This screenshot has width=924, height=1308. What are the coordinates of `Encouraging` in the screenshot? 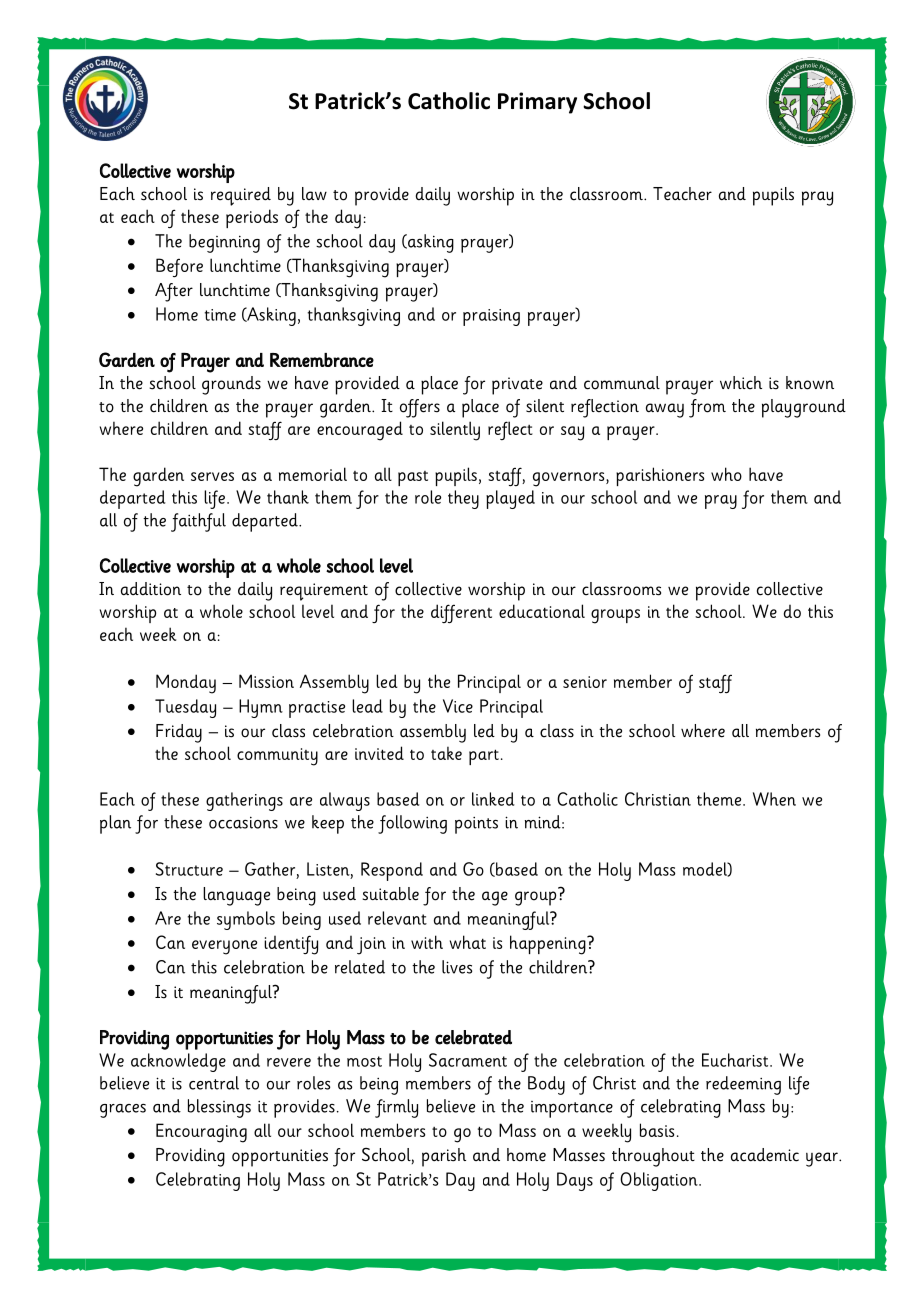 It's located at (201, 1133).
